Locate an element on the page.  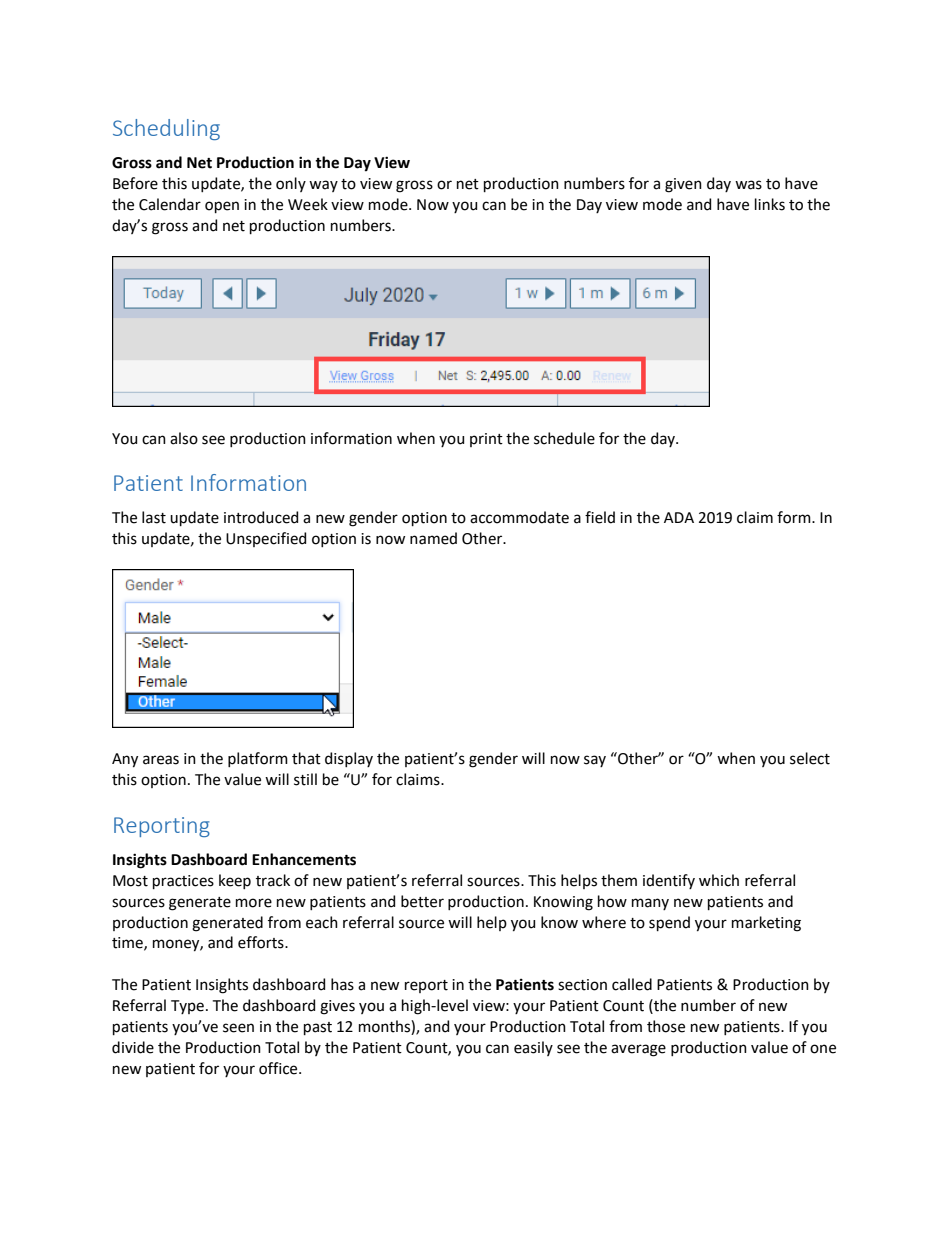
Scheduling is located at coordinates (166, 129).
